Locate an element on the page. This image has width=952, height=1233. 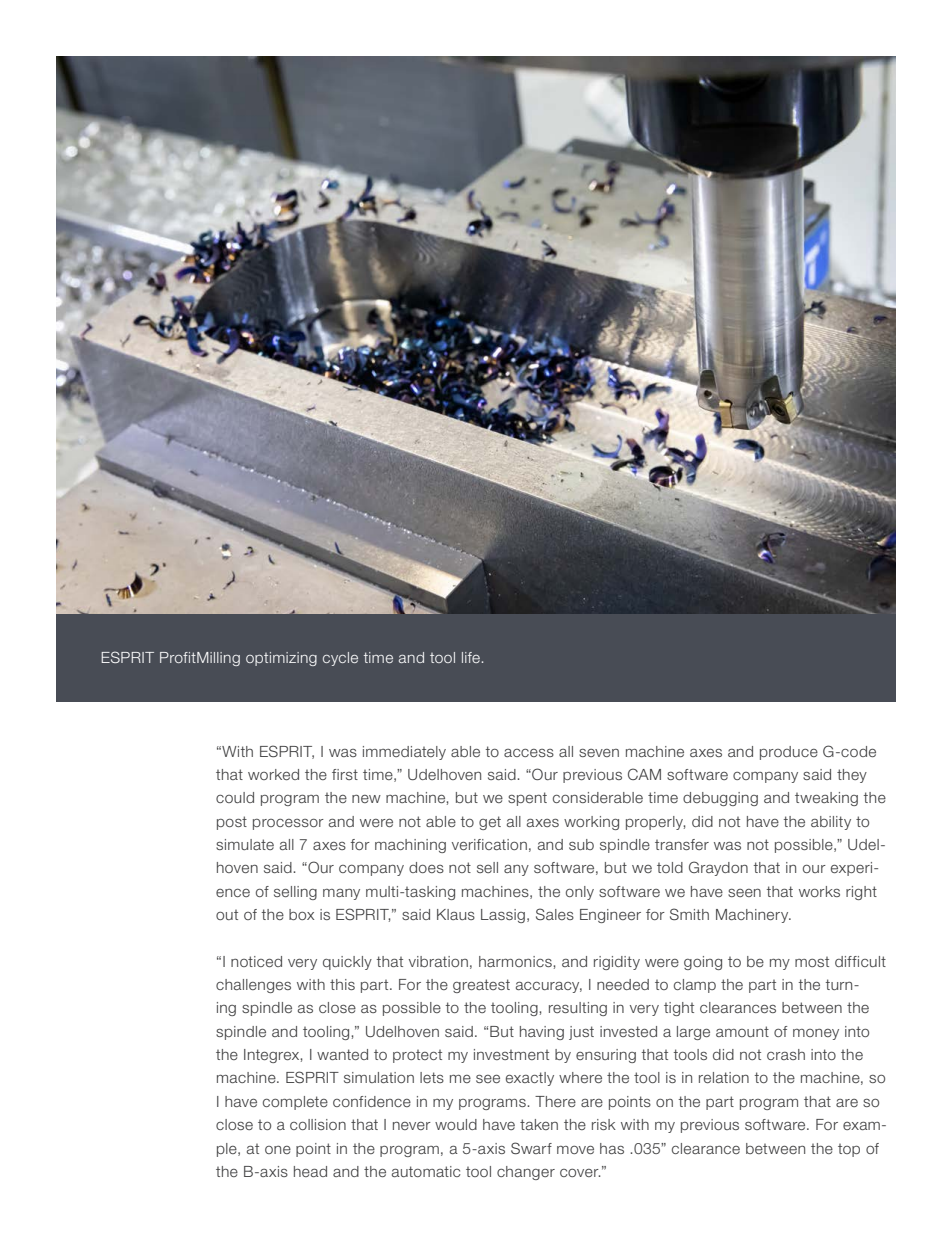
resulting is located at coordinates (578, 1009).
